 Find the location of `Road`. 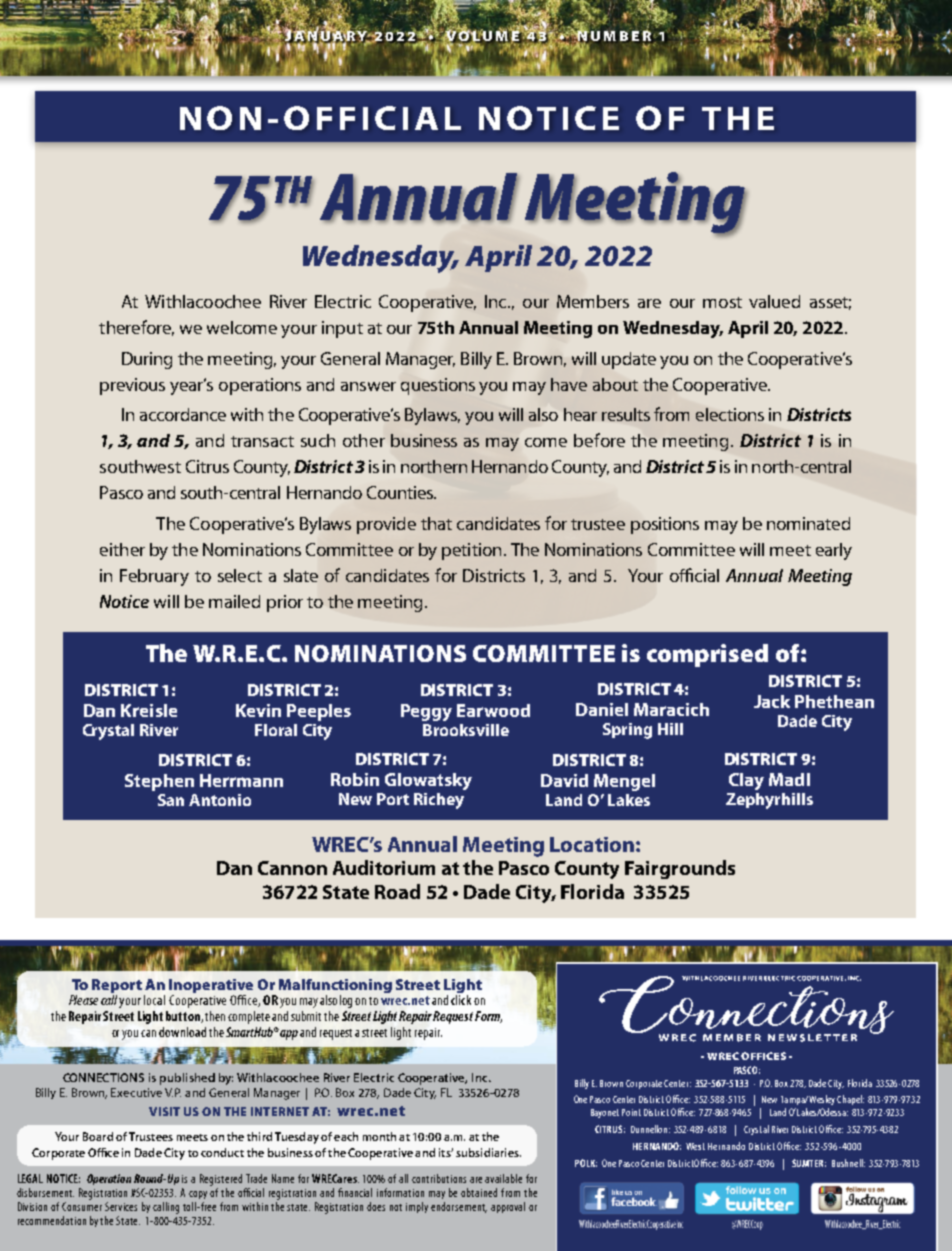

Road is located at coordinates (397, 891).
